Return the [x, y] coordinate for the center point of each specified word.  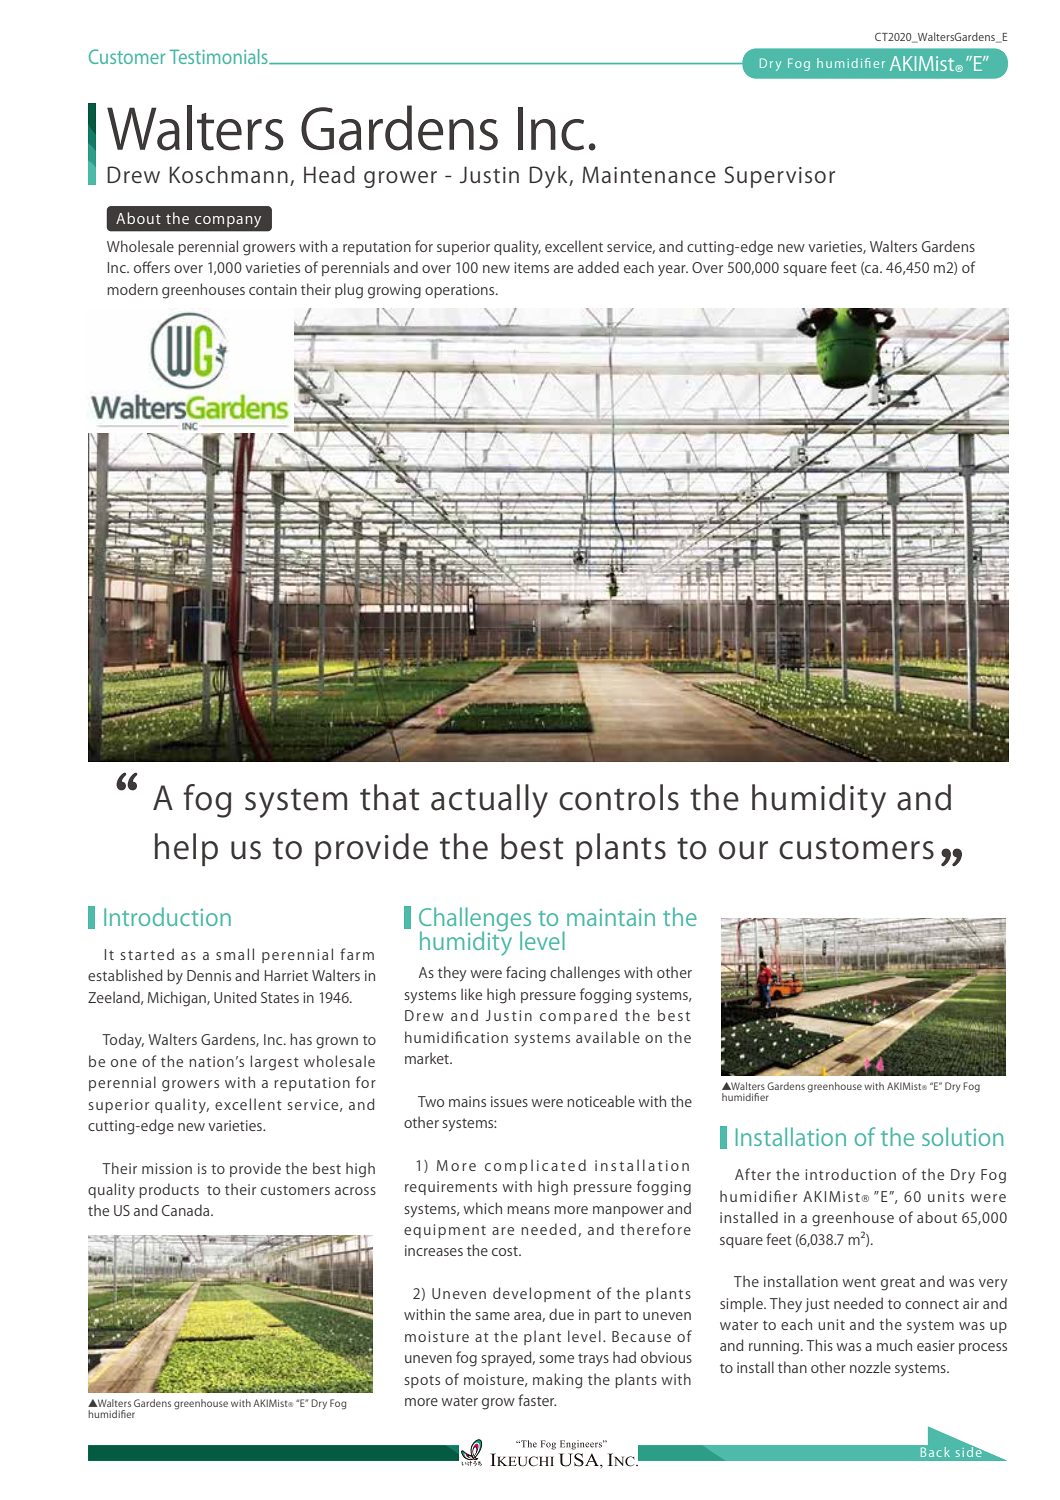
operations [461, 291]
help [186, 849]
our [743, 850]
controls [619, 797]
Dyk [549, 177]
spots [422, 1381]
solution [962, 1136]
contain [273, 289]
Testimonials [220, 56]
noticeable [601, 1101]
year [673, 271]
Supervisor [780, 177]
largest [274, 1063]
